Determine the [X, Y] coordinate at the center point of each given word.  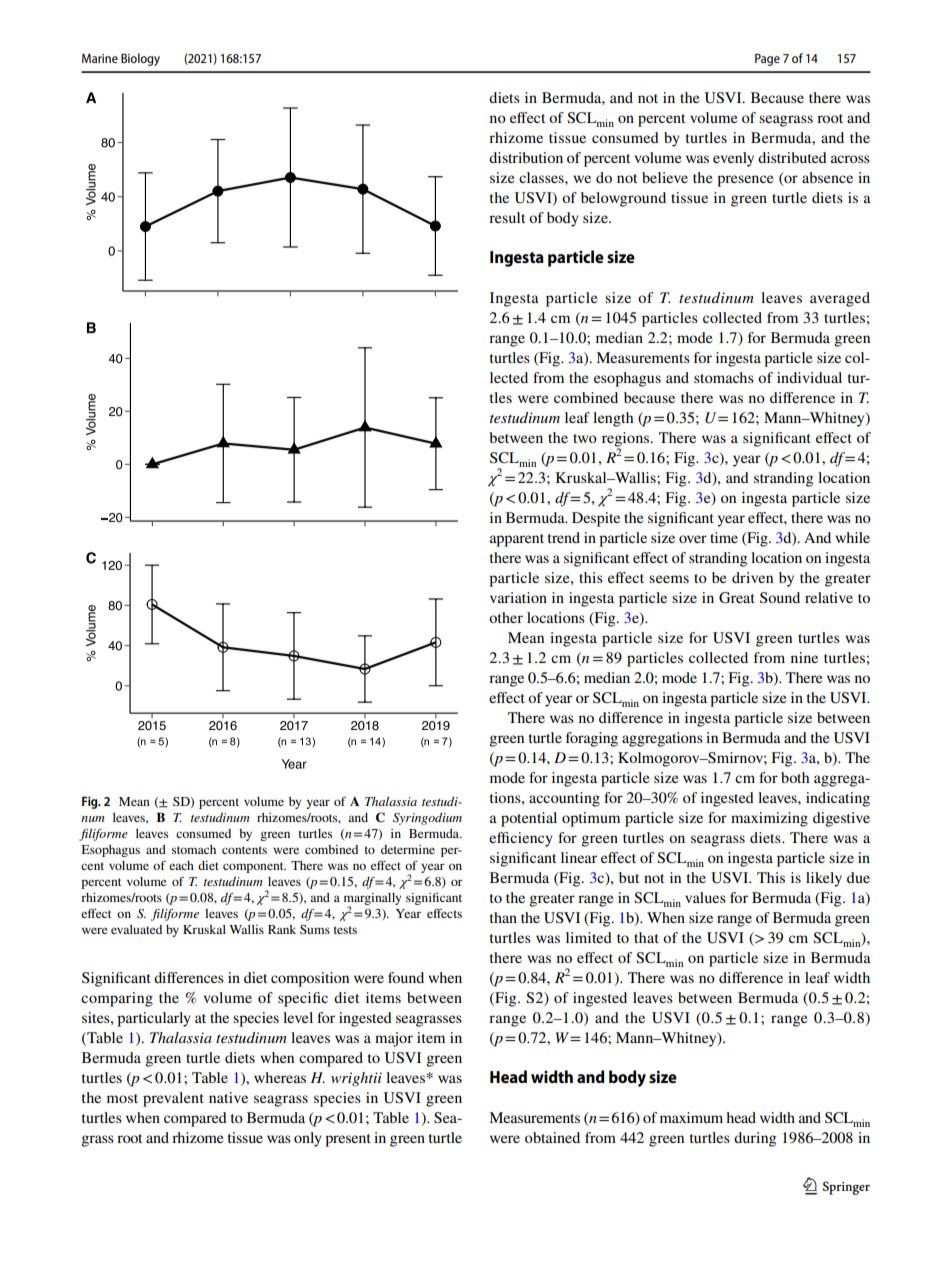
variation [518, 597]
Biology [140, 59]
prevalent [173, 1099]
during [755, 1139]
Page [767, 59]
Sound [780, 597]
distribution [526, 157]
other [506, 617]
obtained [552, 1137]
